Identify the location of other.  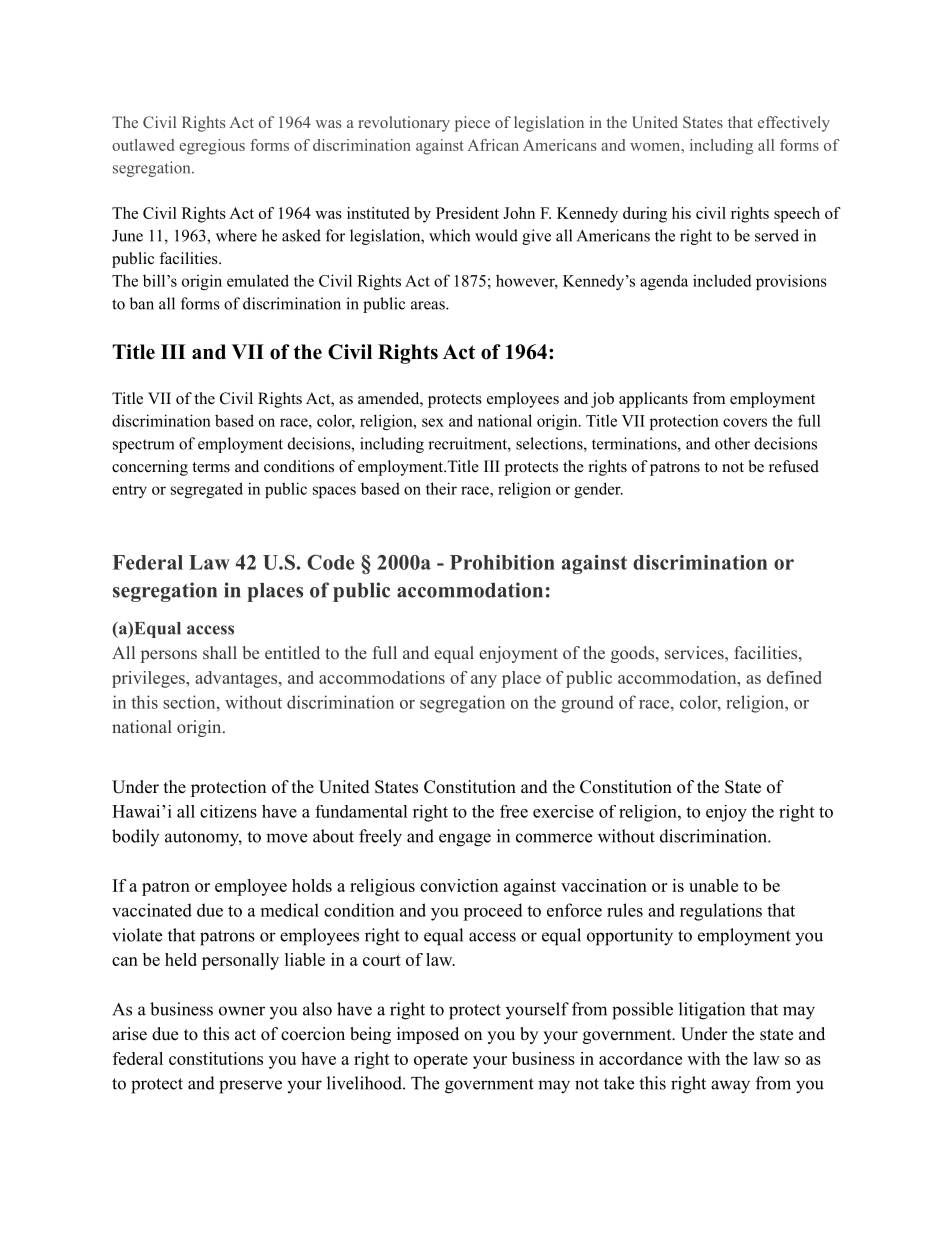
(732, 443).
